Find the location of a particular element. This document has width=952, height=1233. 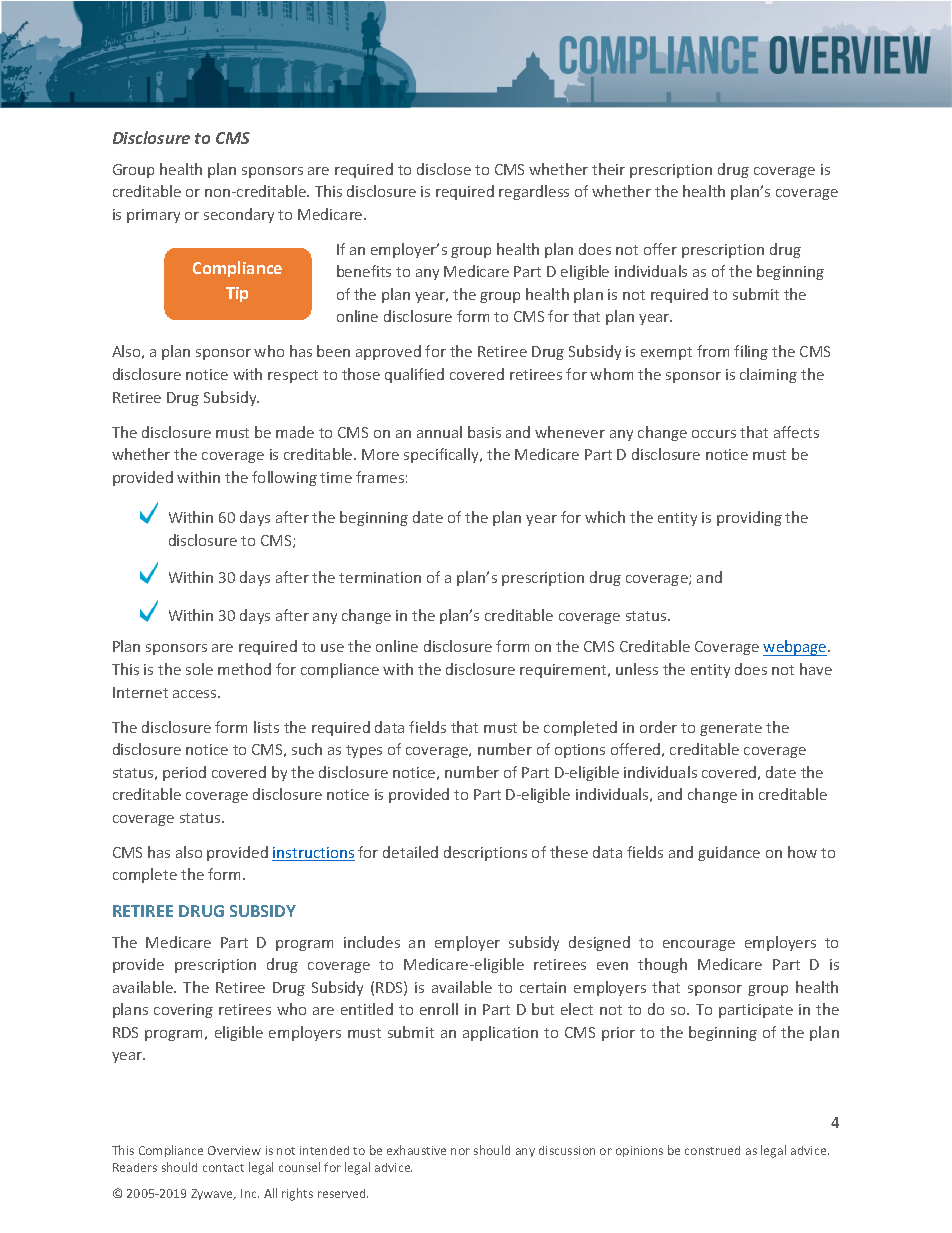

made is located at coordinates (295, 432).
